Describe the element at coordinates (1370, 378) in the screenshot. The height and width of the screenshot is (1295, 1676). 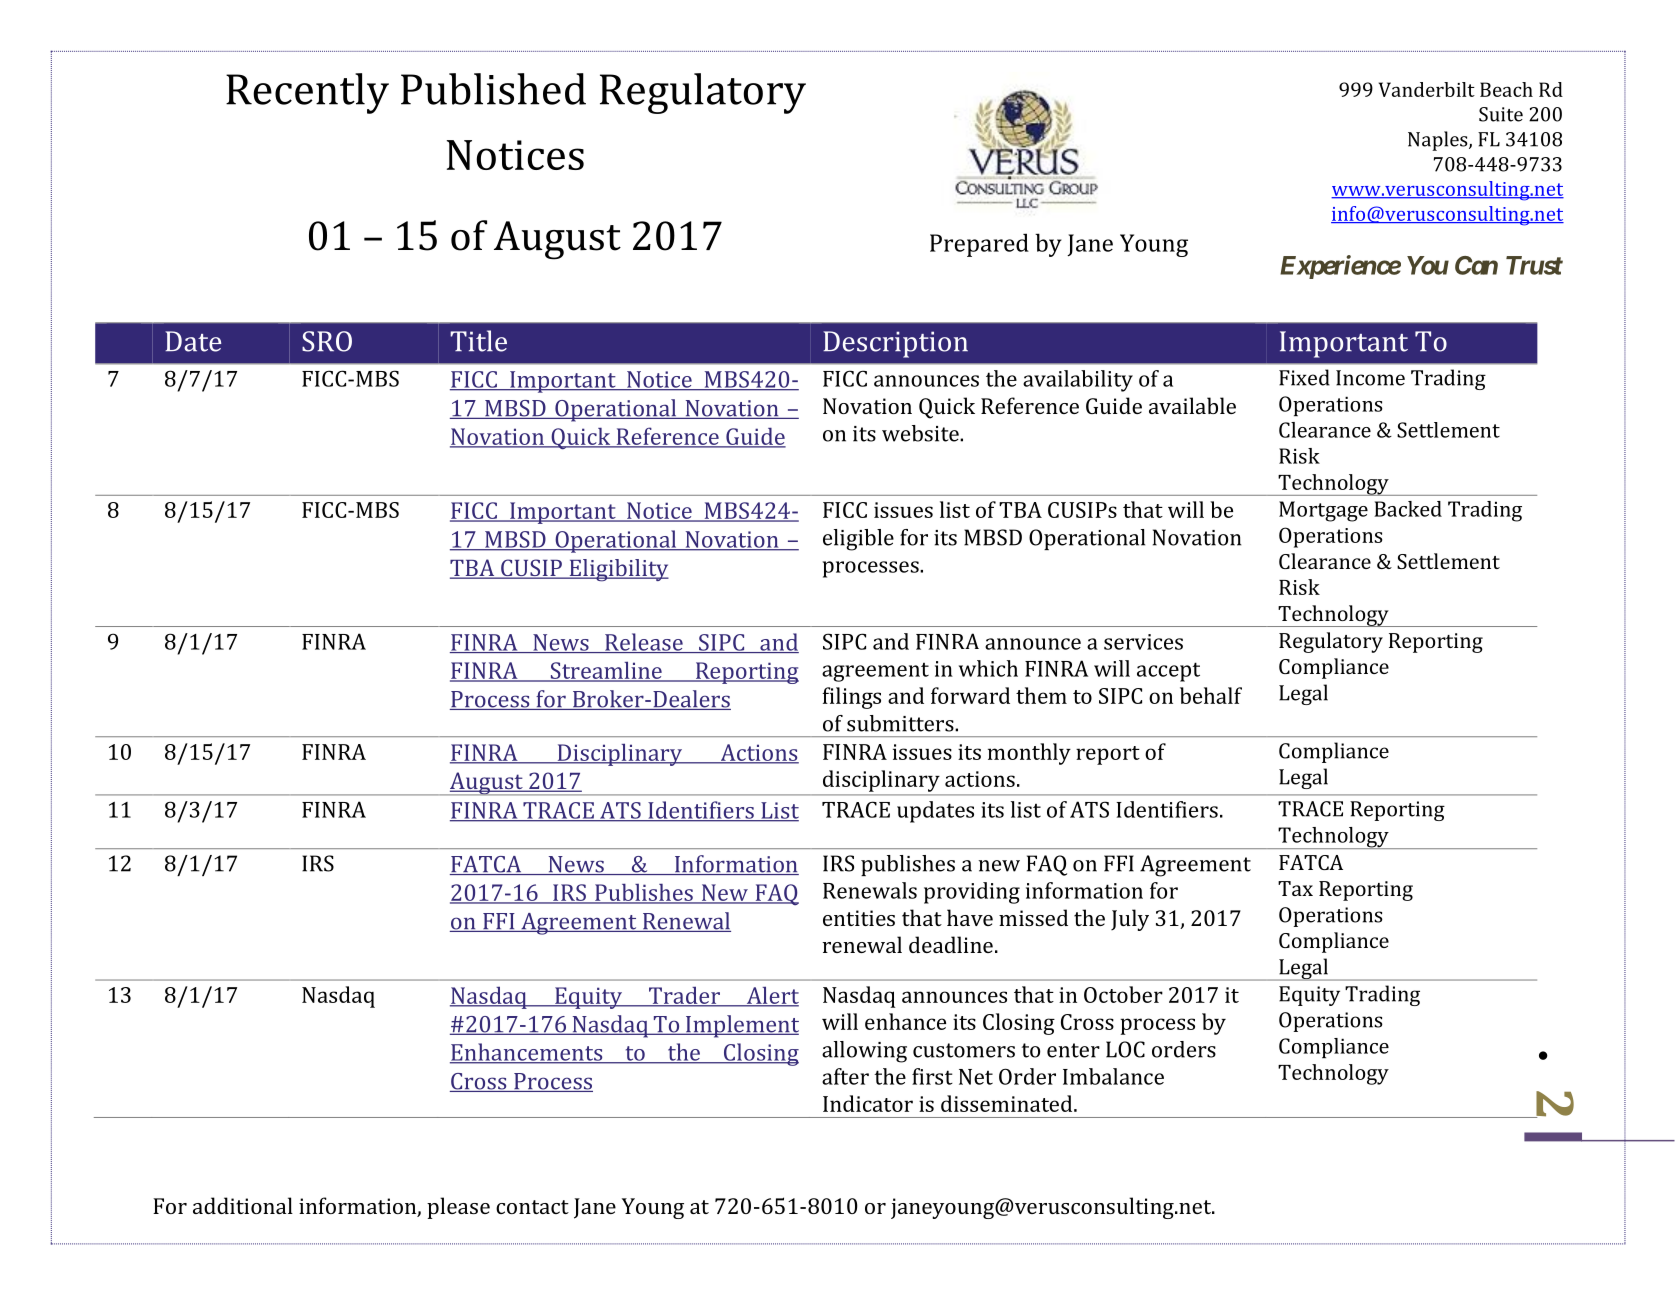
I see `Income` at that location.
